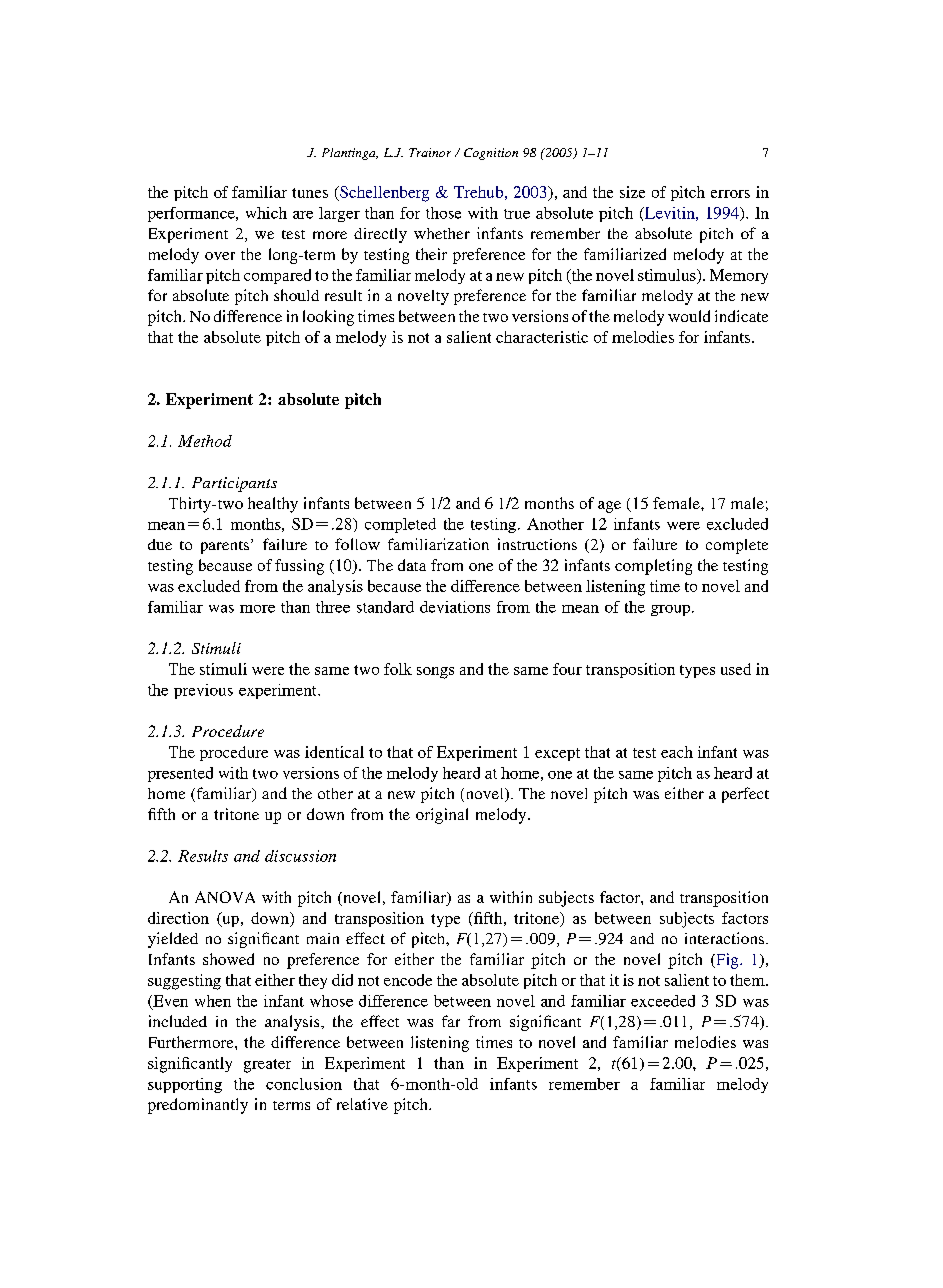  Describe the element at coordinates (663, 1001) in the screenshot. I see `exceeded` at that location.
